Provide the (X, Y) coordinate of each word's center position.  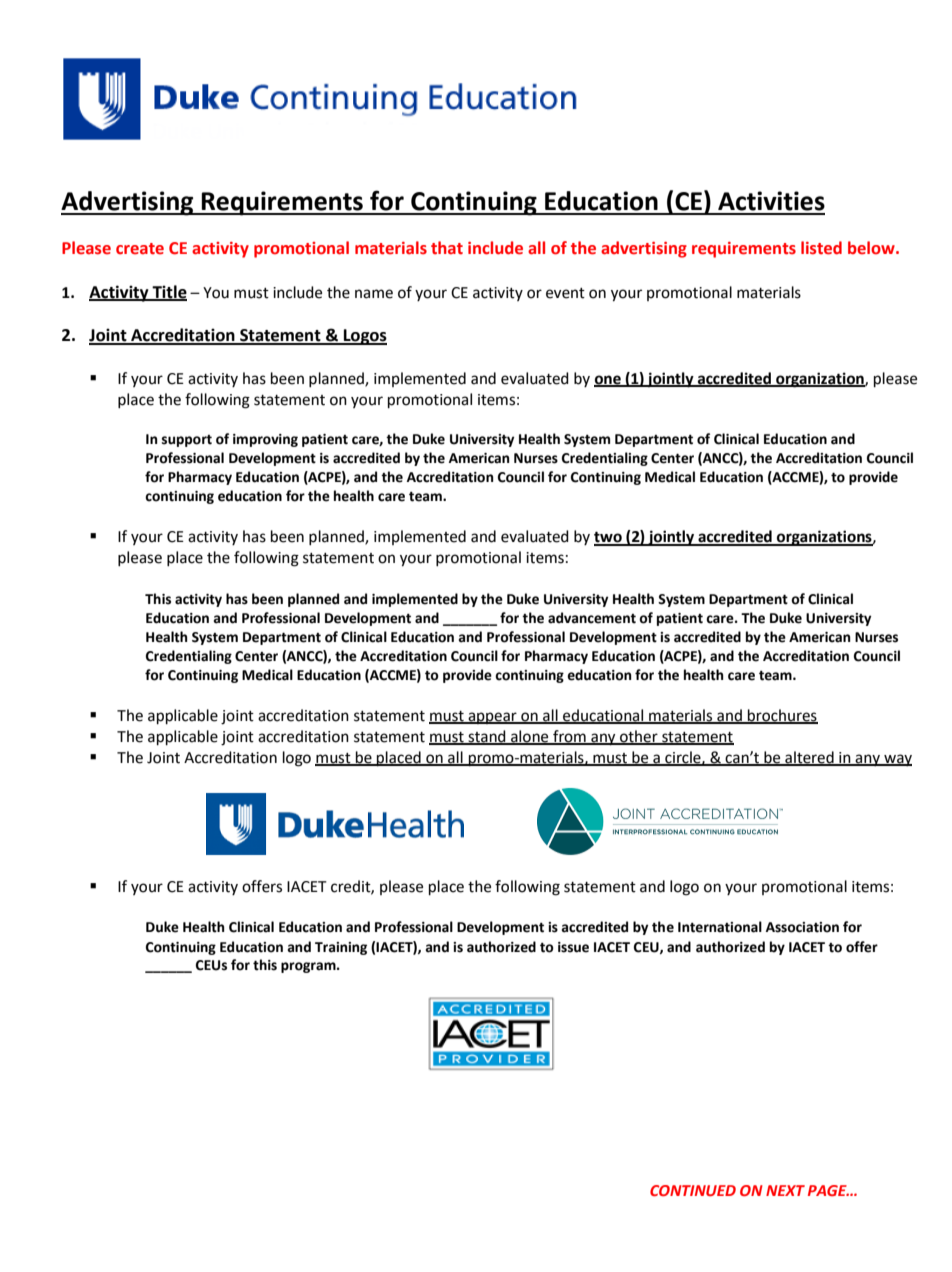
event (565, 293)
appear (492, 718)
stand (487, 737)
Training (341, 948)
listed (821, 248)
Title (168, 292)
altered (809, 758)
